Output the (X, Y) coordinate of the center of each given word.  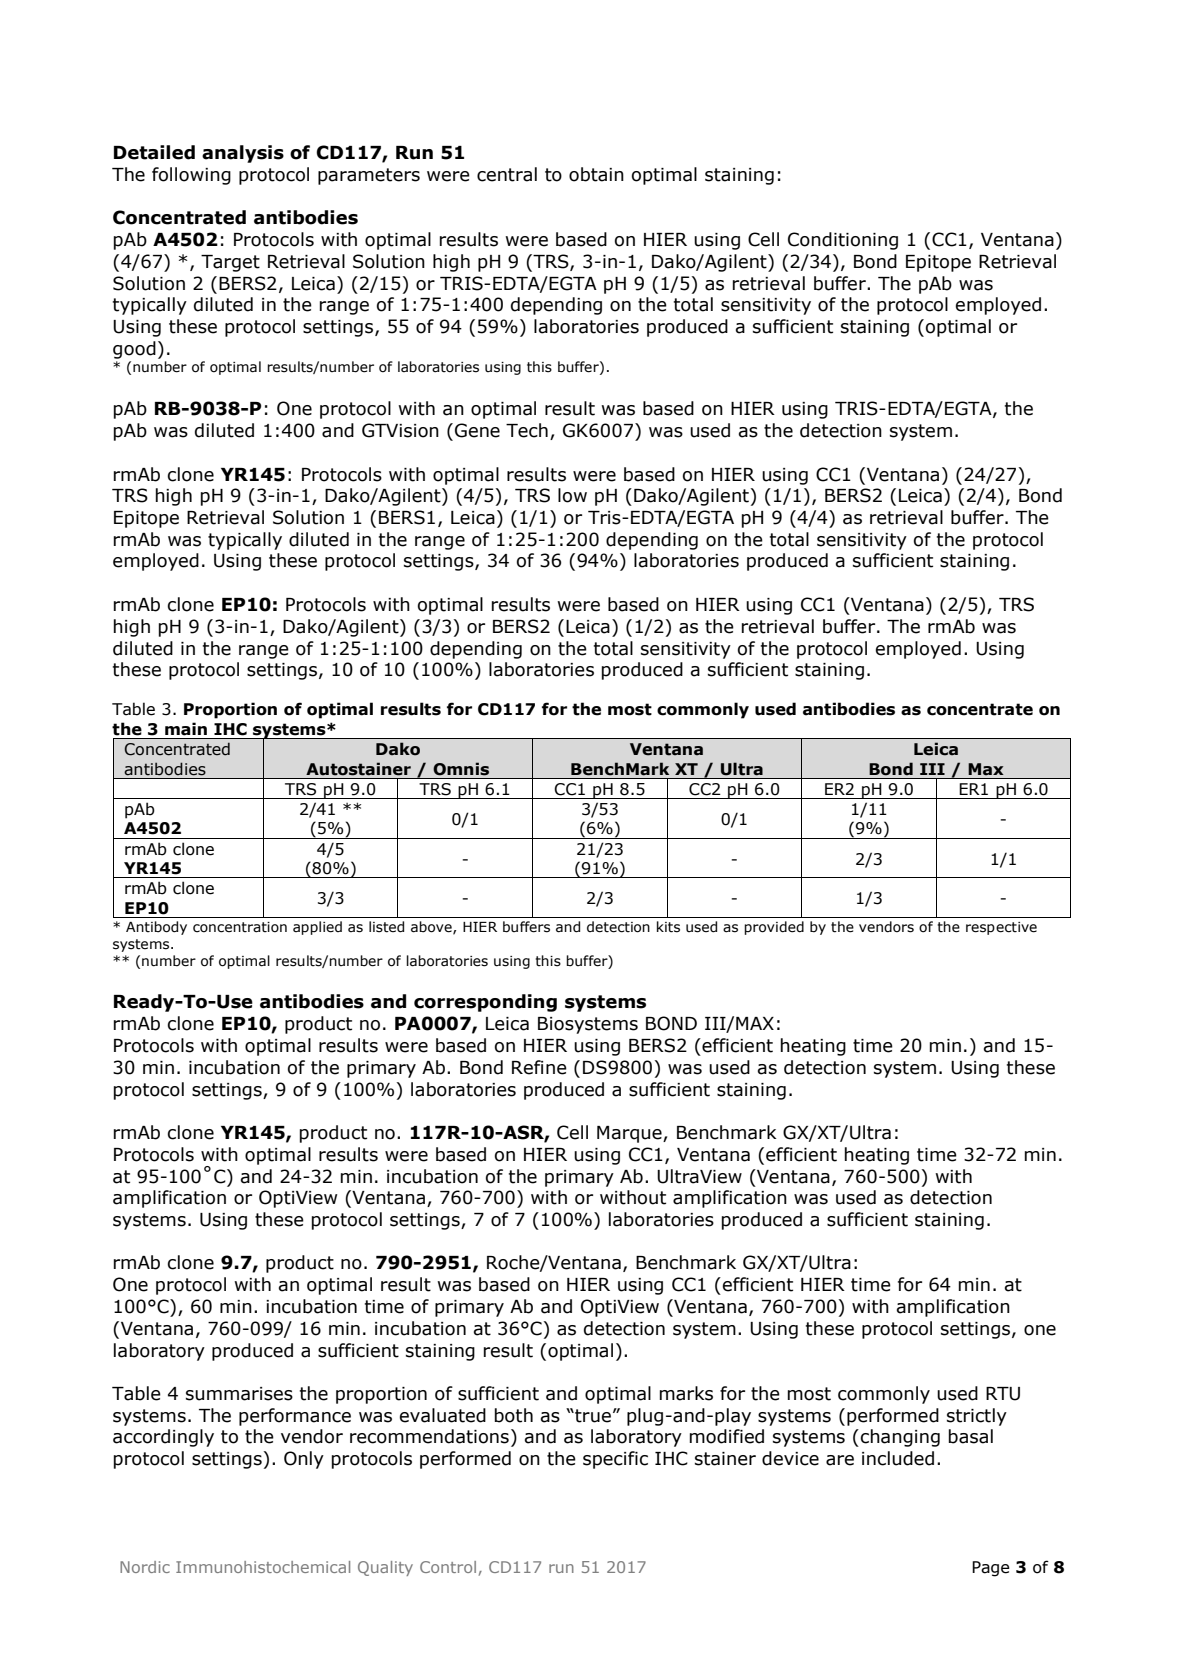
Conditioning (843, 241)
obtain (596, 174)
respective (1001, 928)
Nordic (145, 1567)
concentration (240, 927)
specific (615, 1460)
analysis (243, 154)
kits (668, 927)
